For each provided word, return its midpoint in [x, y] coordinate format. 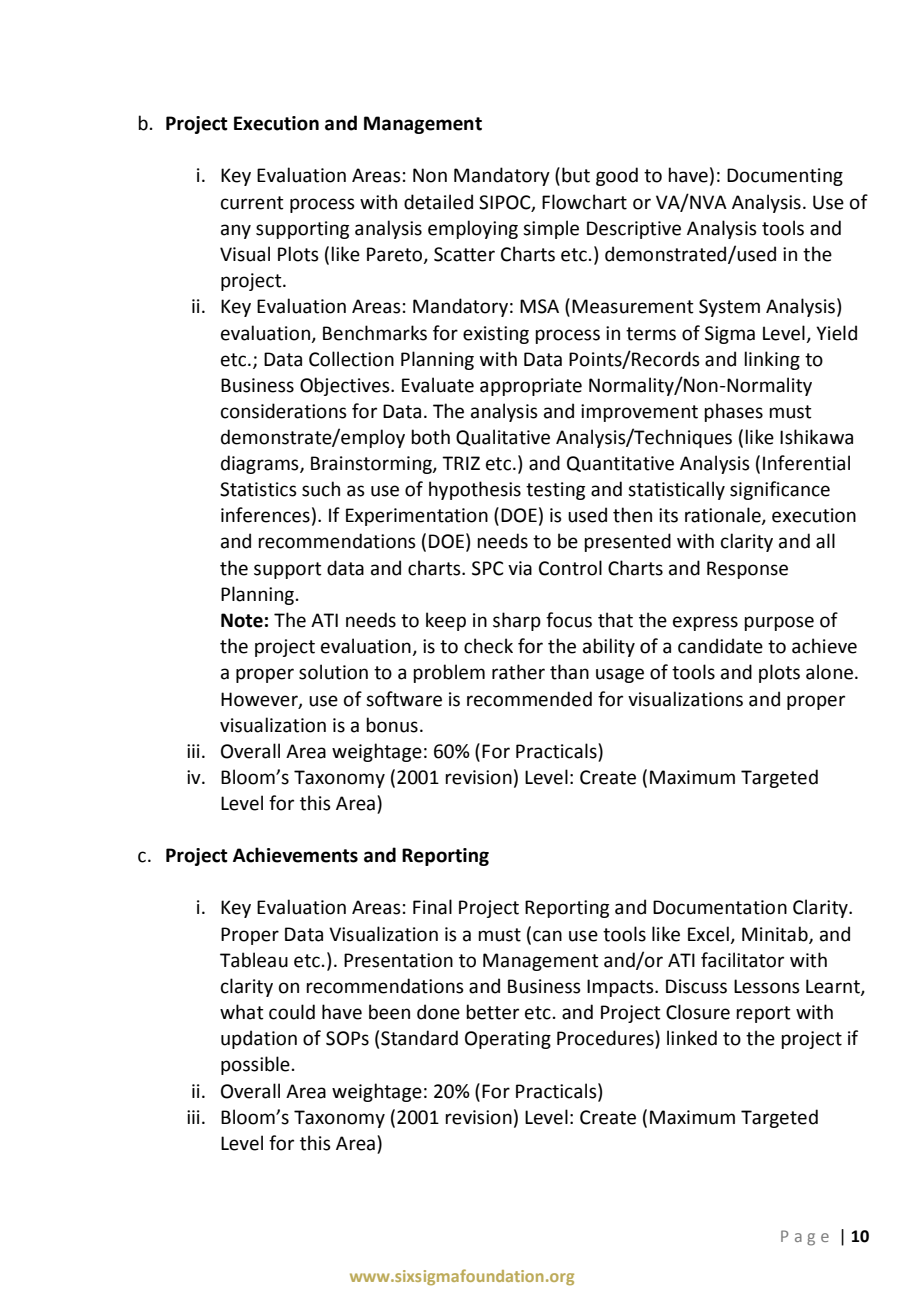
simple [551, 229]
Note [242, 620]
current [252, 203]
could [292, 1012]
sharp [517, 621]
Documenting [785, 177]
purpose [779, 623]
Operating [508, 1040]
